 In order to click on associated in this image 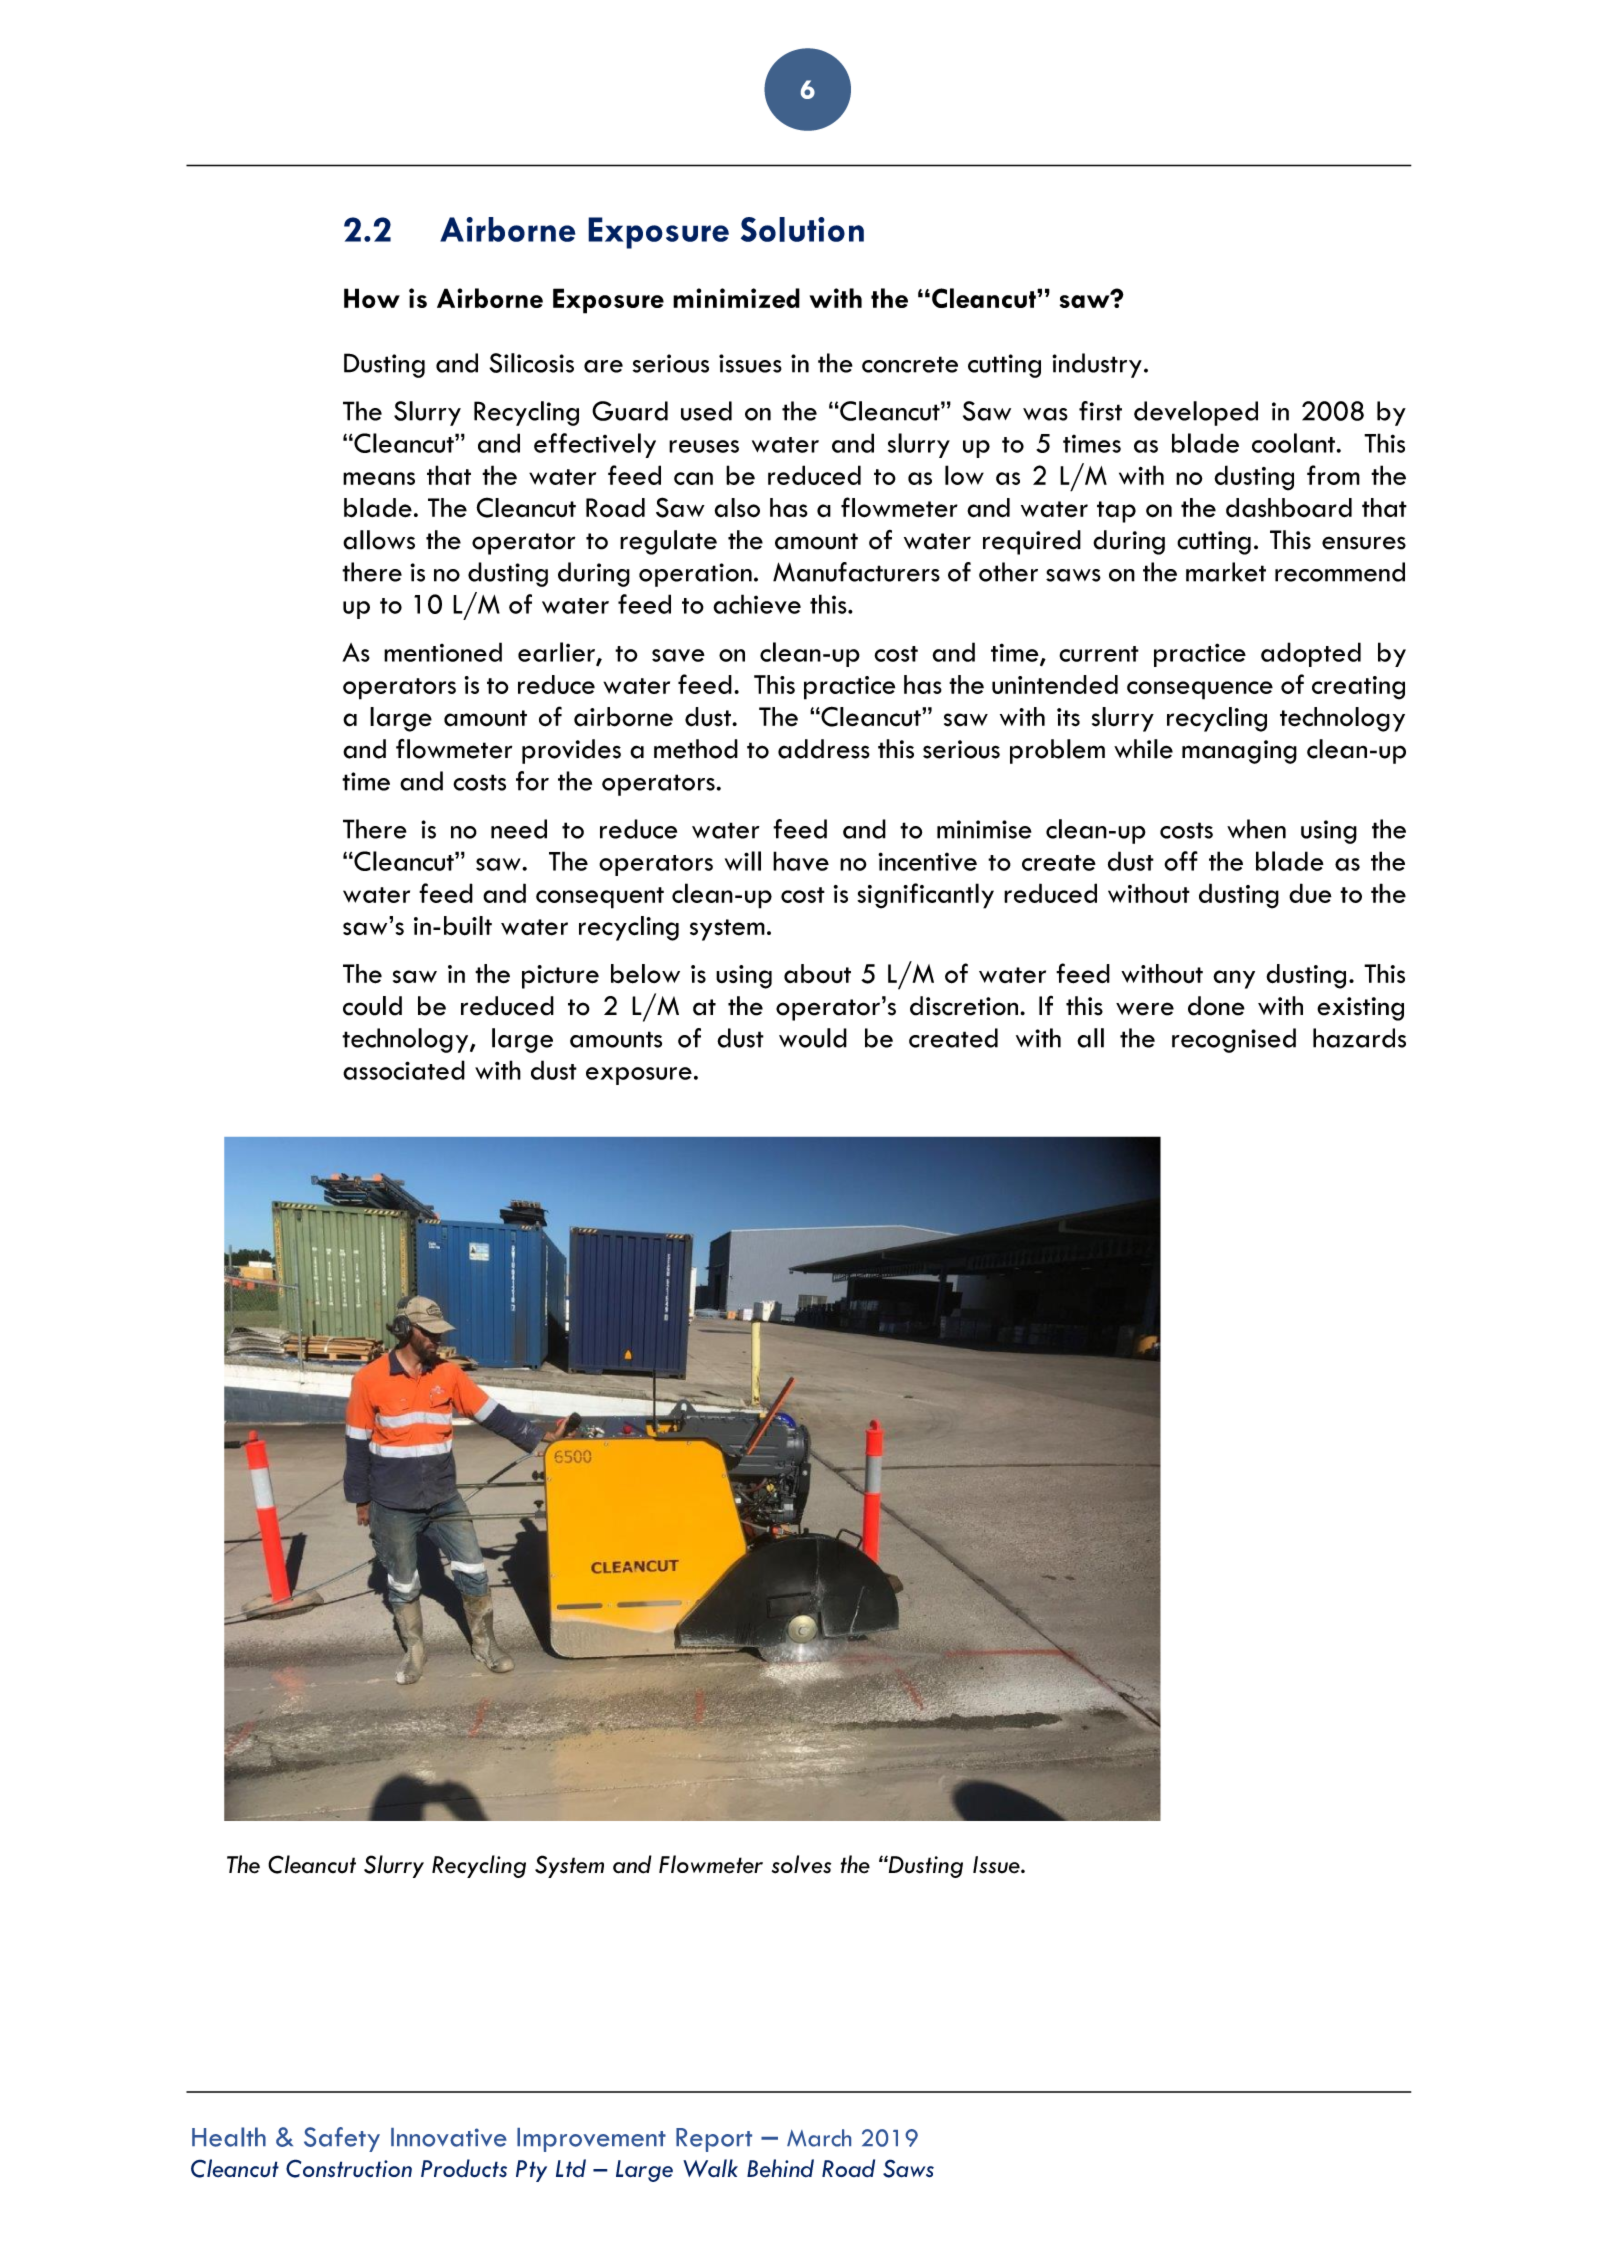, I will do `click(404, 1070)`.
